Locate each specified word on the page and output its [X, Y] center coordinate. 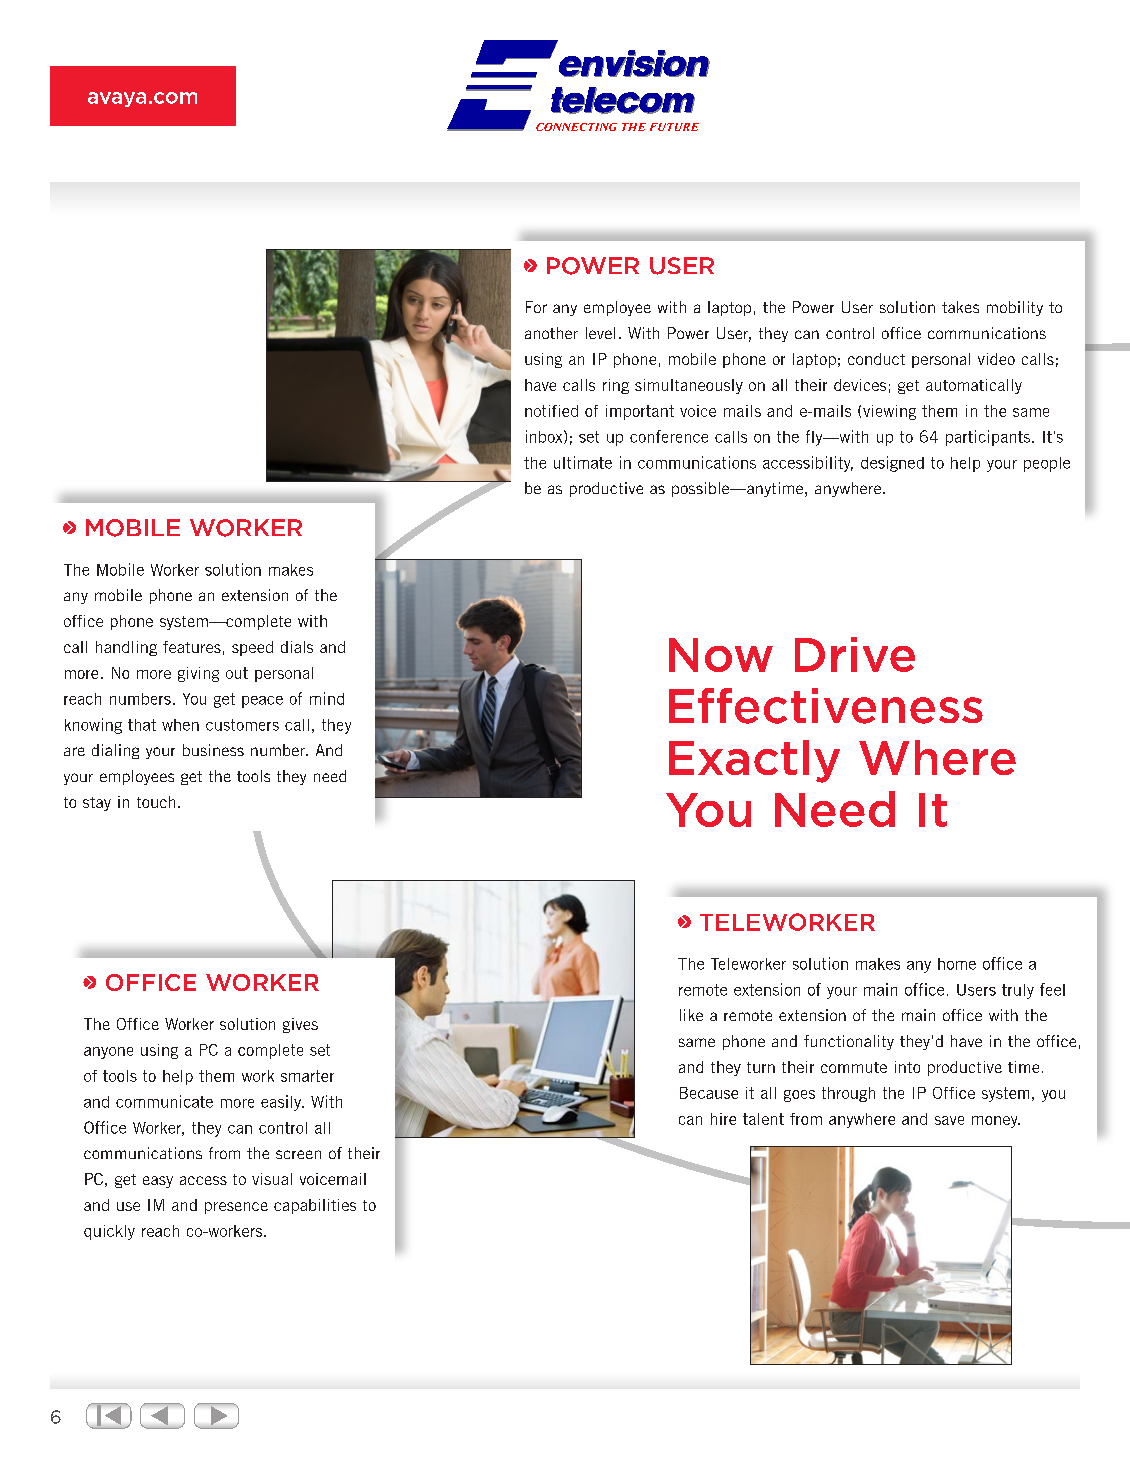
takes [960, 307]
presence [236, 1208]
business [213, 750]
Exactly [754, 761]
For [536, 307]
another [551, 333]
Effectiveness [826, 706]
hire [723, 1119]
